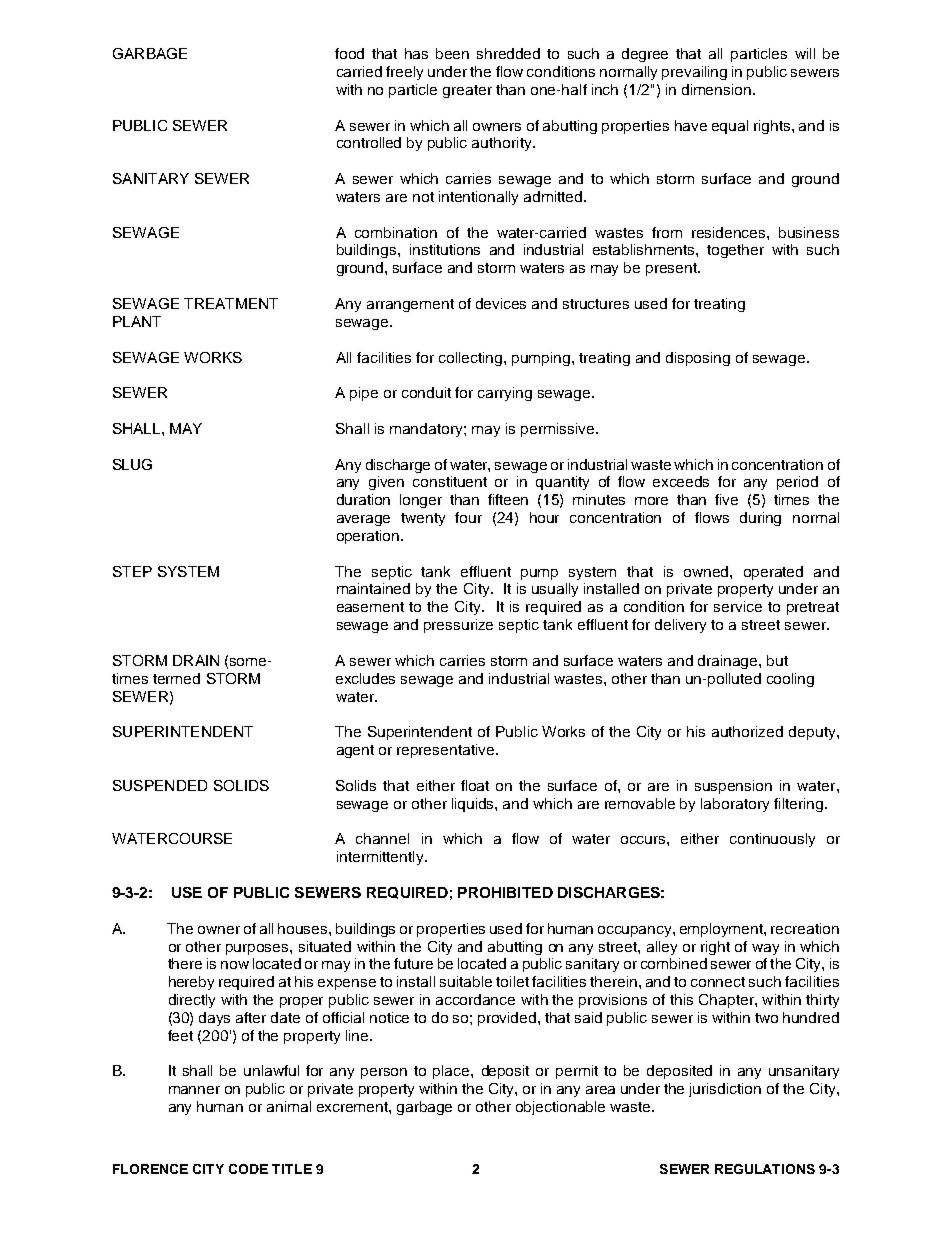  Describe the element at coordinates (501, 303) in the screenshot. I see `devices` at that location.
